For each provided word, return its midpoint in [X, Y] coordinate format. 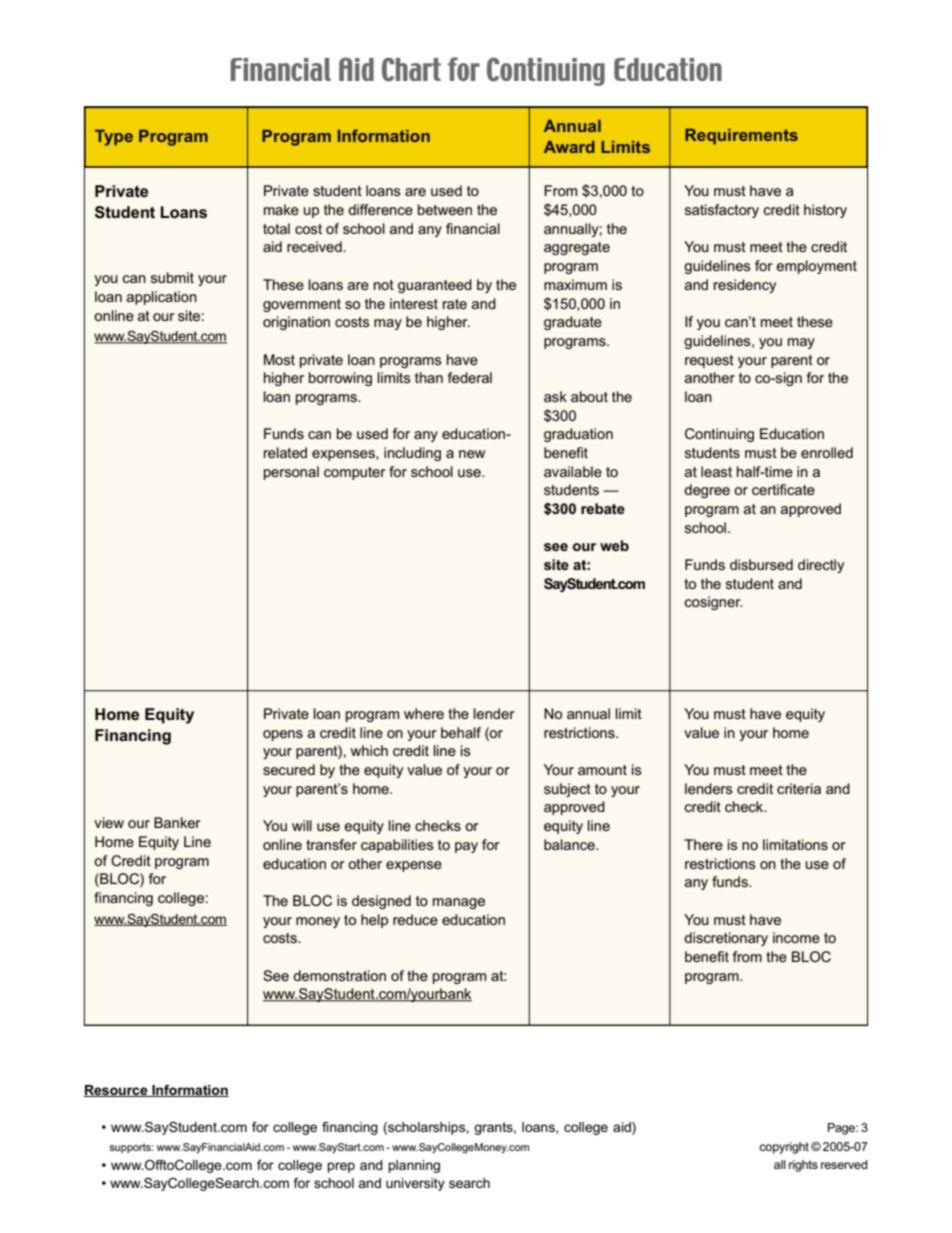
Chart [411, 69]
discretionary [726, 939]
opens [283, 735]
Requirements [741, 137]
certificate [783, 489]
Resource [117, 1091]
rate [455, 304]
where [424, 713]
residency [745, 286]
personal [291, 473]
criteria [799, 788]
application [162, 298]
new [472, 454]
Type [114, 138]
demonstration [339, 975]
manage [459, 903]
